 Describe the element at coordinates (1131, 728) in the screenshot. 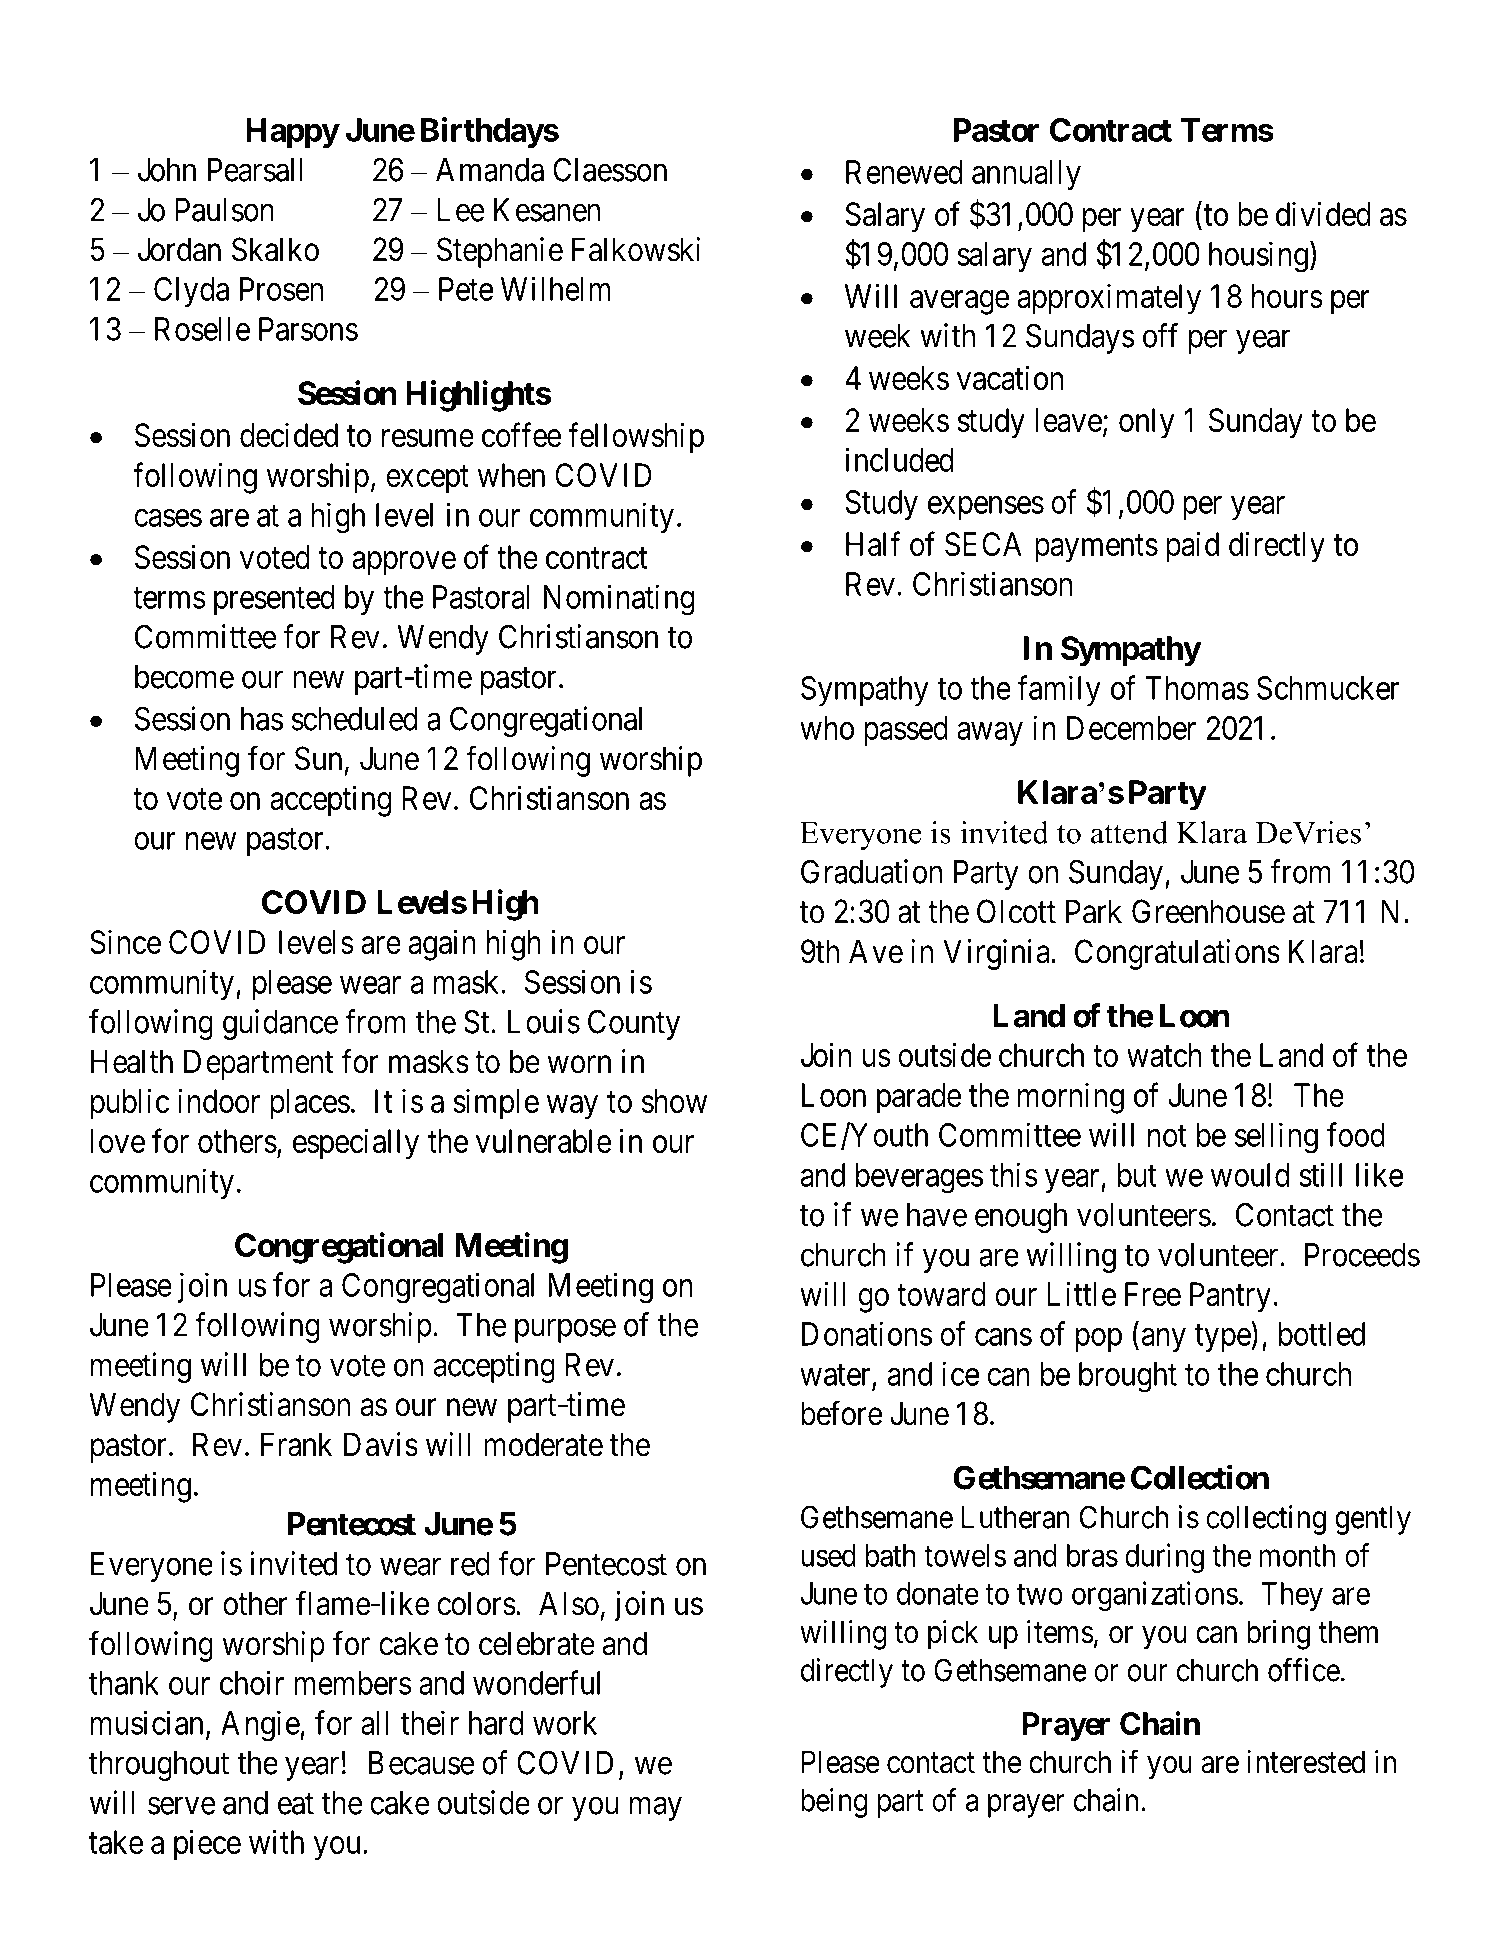

I see `December` at that location.
